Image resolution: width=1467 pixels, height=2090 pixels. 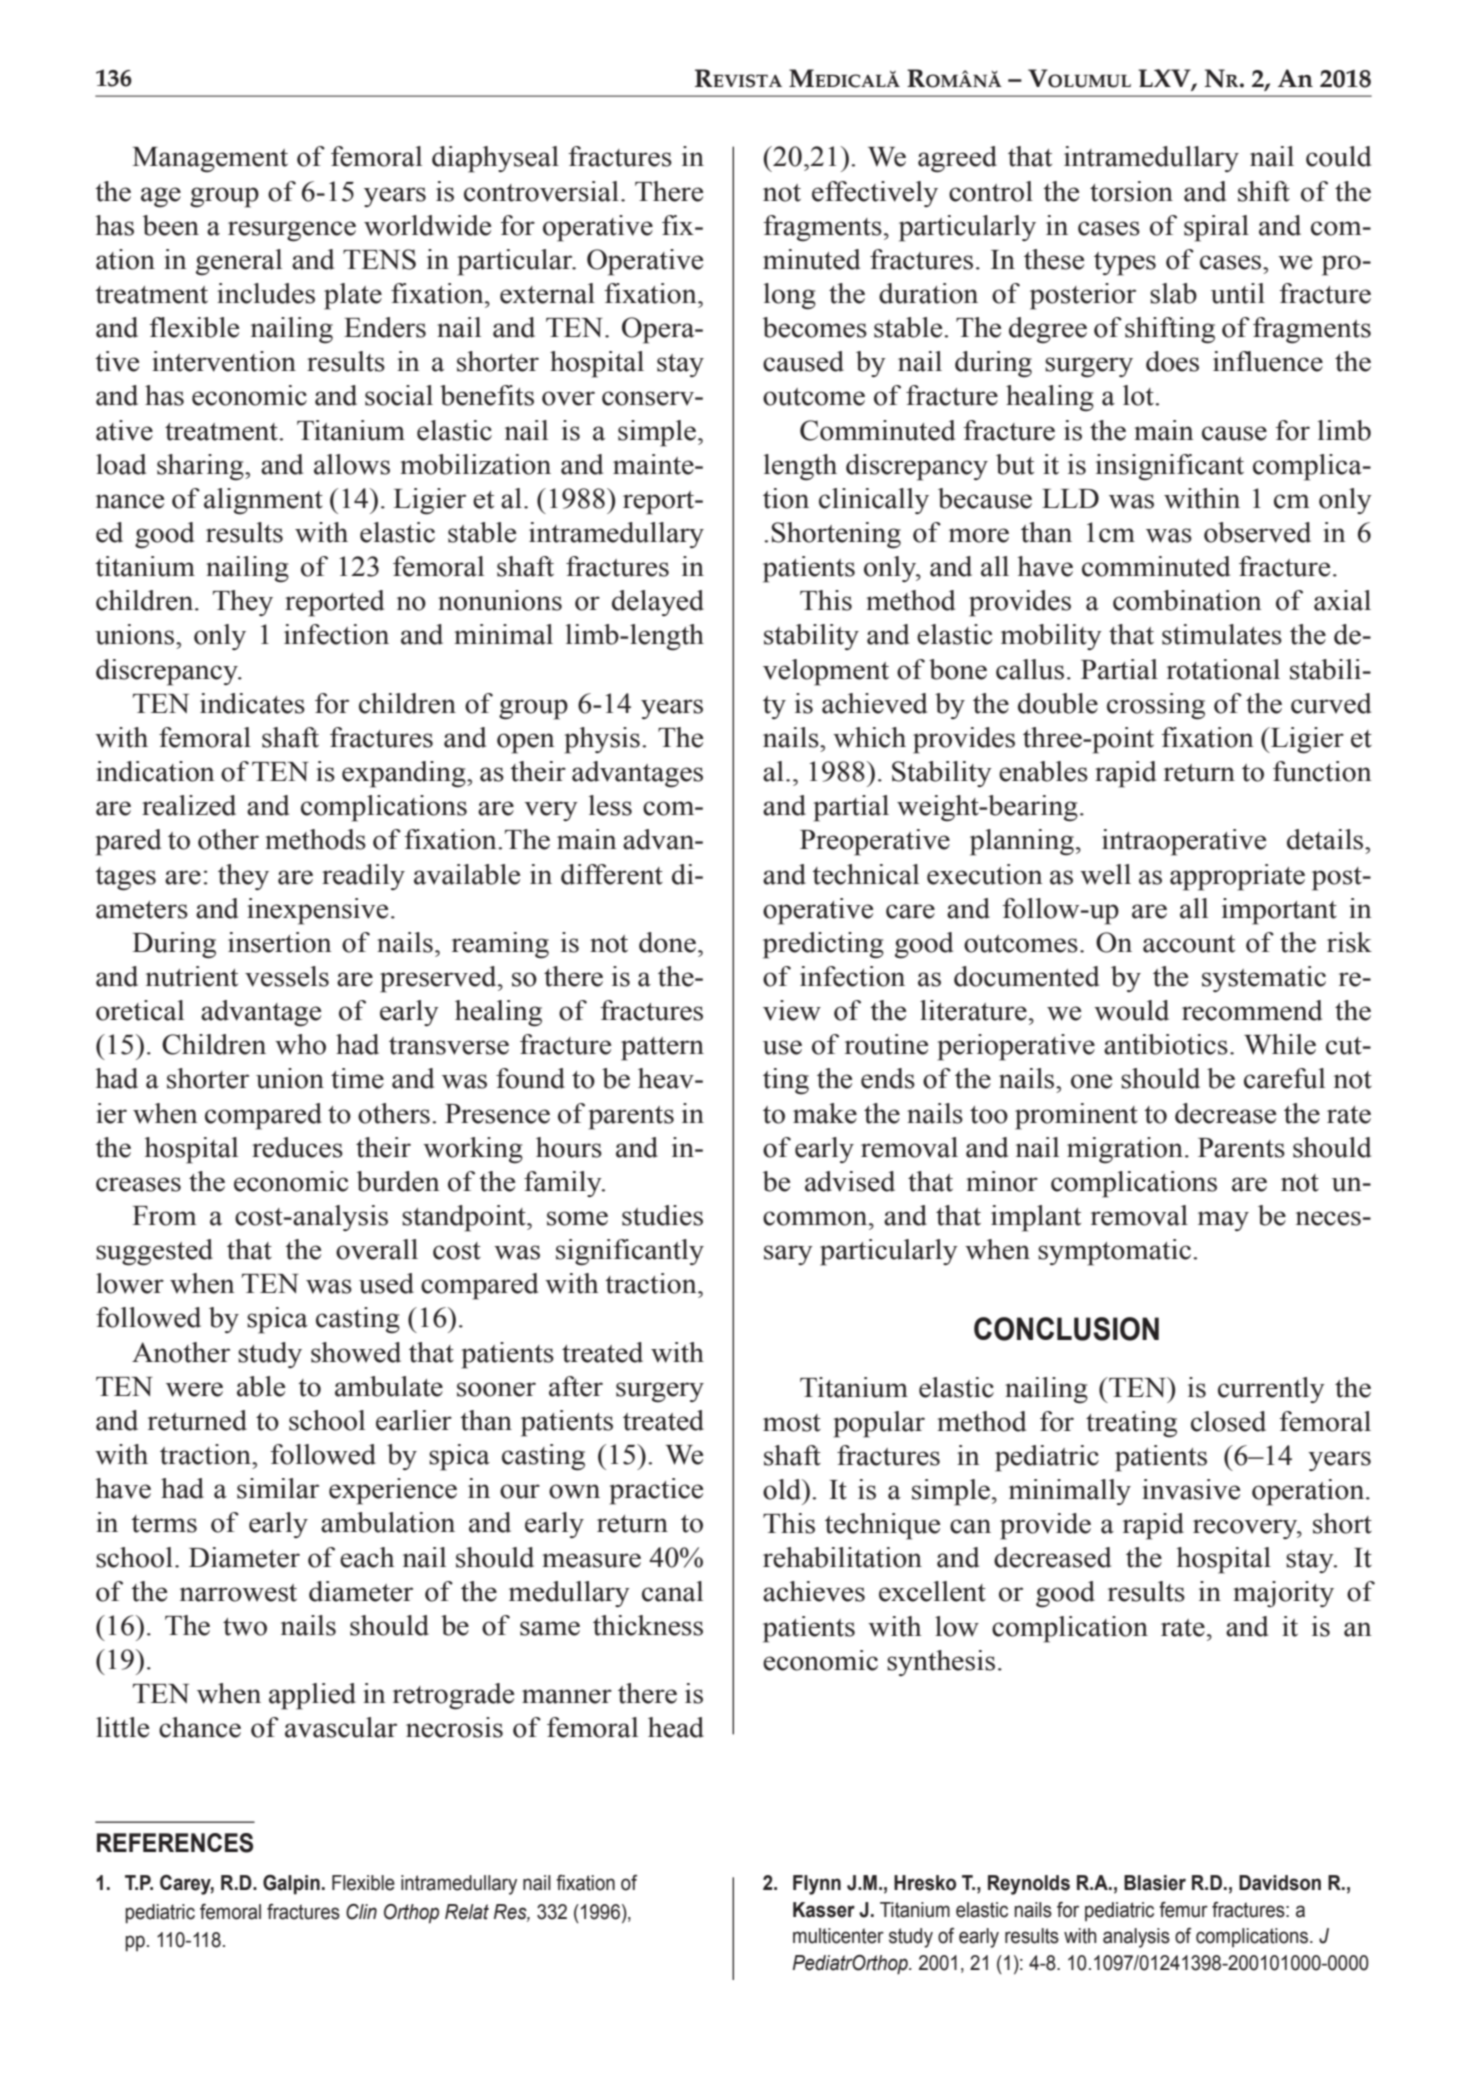 I want to click on REFERENCES, so click(x=175, y=1843).
